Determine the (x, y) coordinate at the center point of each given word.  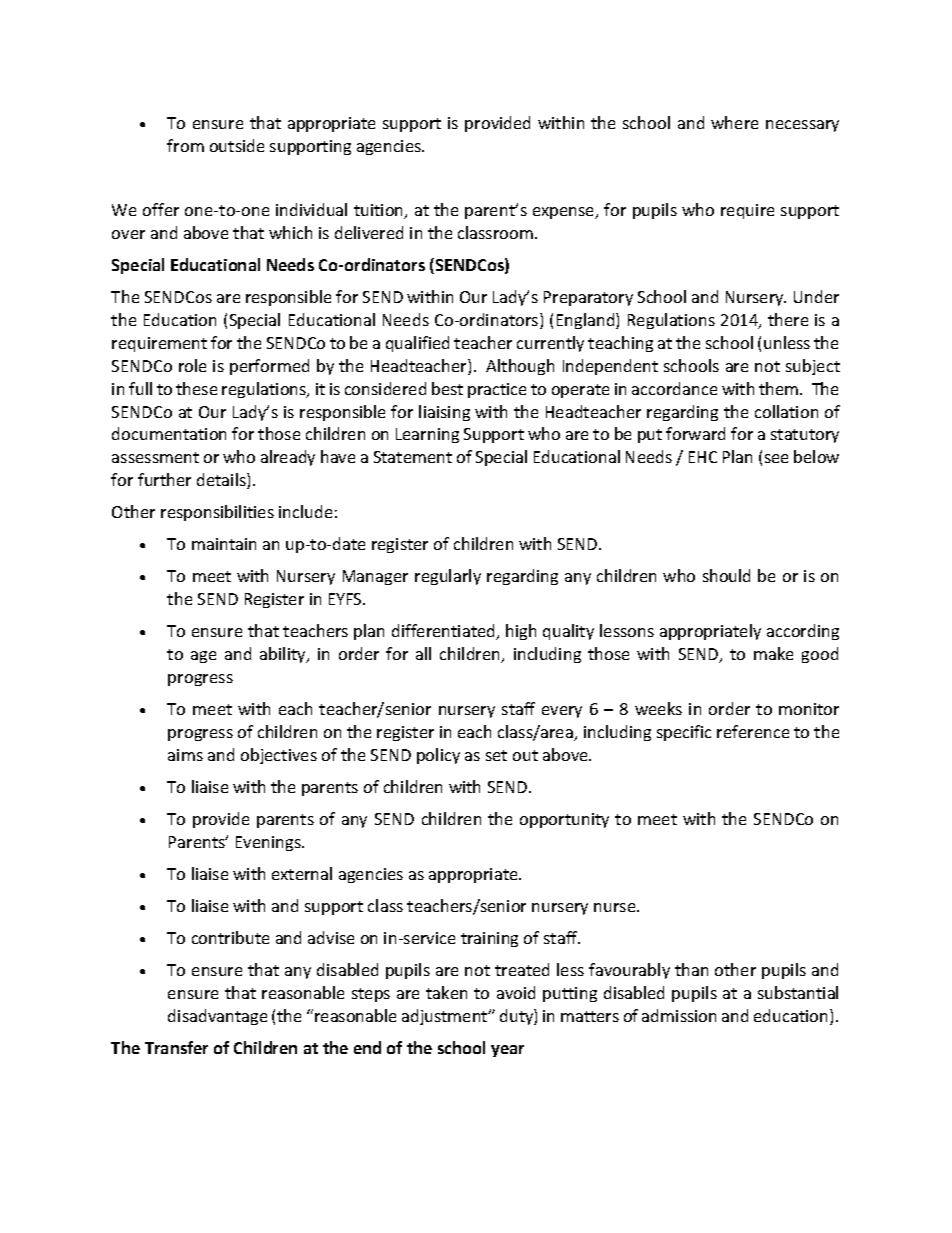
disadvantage (217, 1017)
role (192, 365)
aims (185, 755)
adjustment (446, 1017)
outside (237, 145)
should (726, 575)
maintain (224, 544)
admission (679, 1015)
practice (497, 390)
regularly (448, 577)
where (734, 122)
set (496, 755)
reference (753, 731)
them (780, 388)
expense (565, 213)
